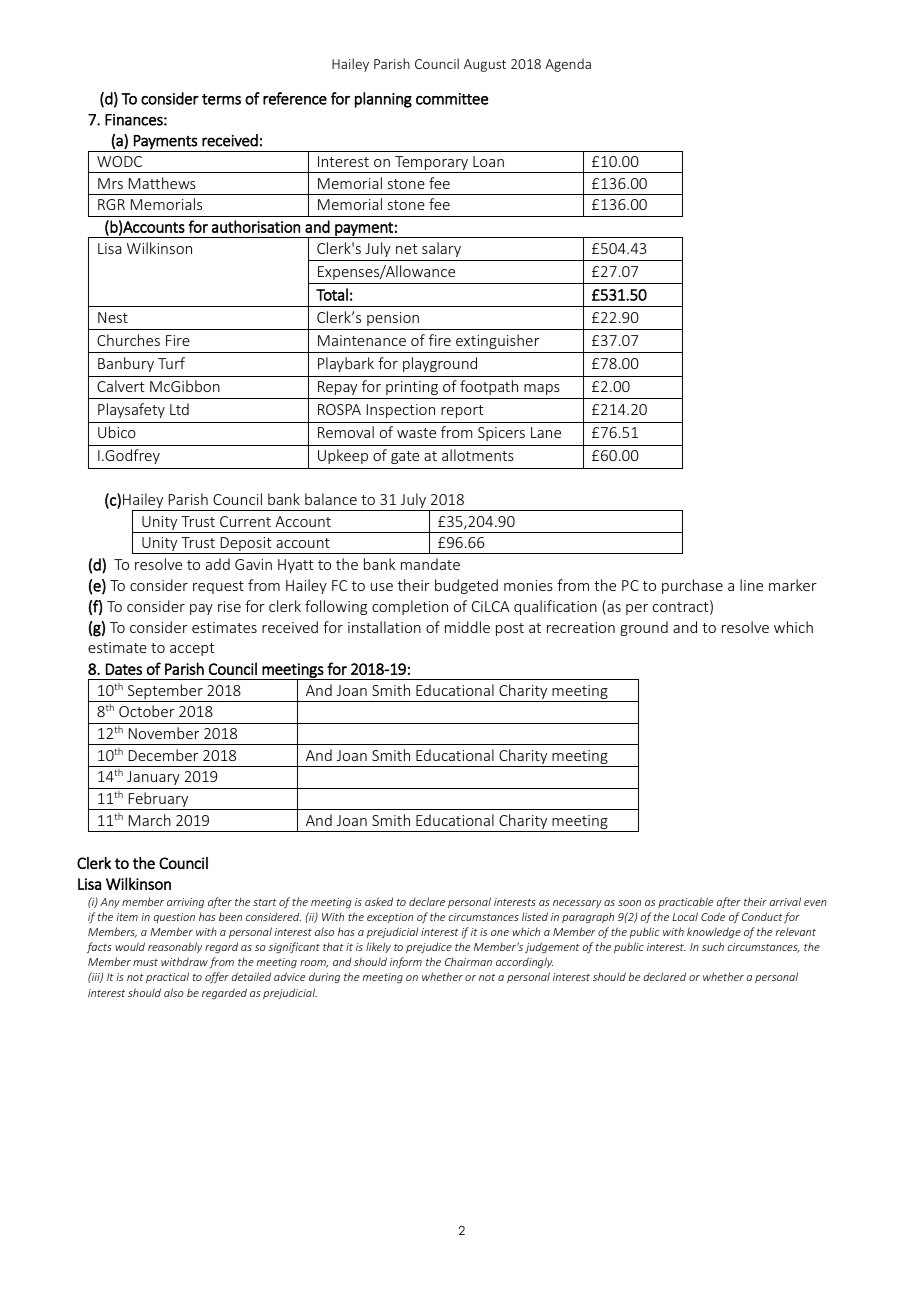 This page has height=1308, width=924. What do you see at coordinates (430, 564) in the page?
I see `mandate` at bounding box center [430, 564].
